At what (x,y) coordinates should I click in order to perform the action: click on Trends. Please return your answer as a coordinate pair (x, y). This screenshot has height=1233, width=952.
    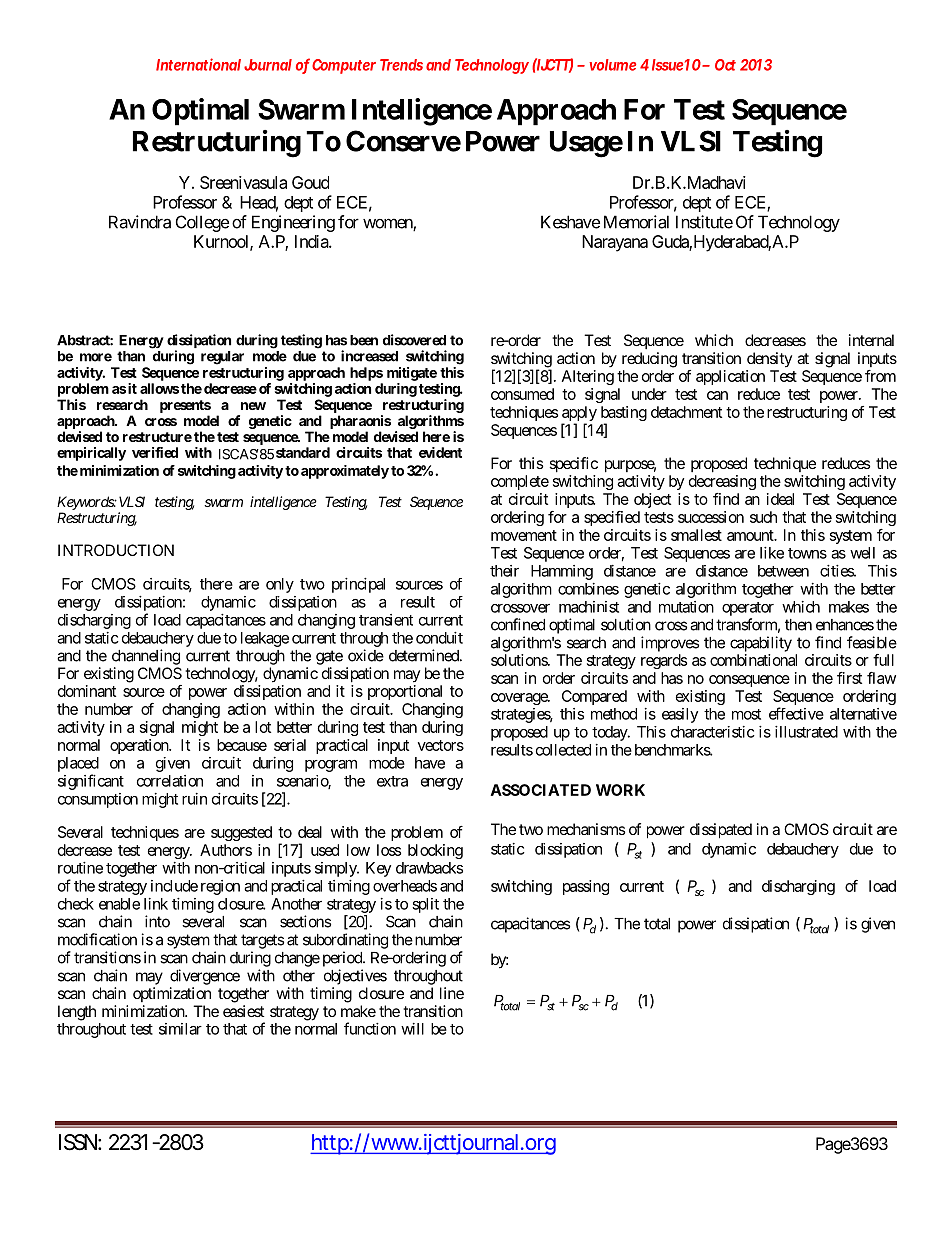
    Looking at the image, I should click on (401, 65).
